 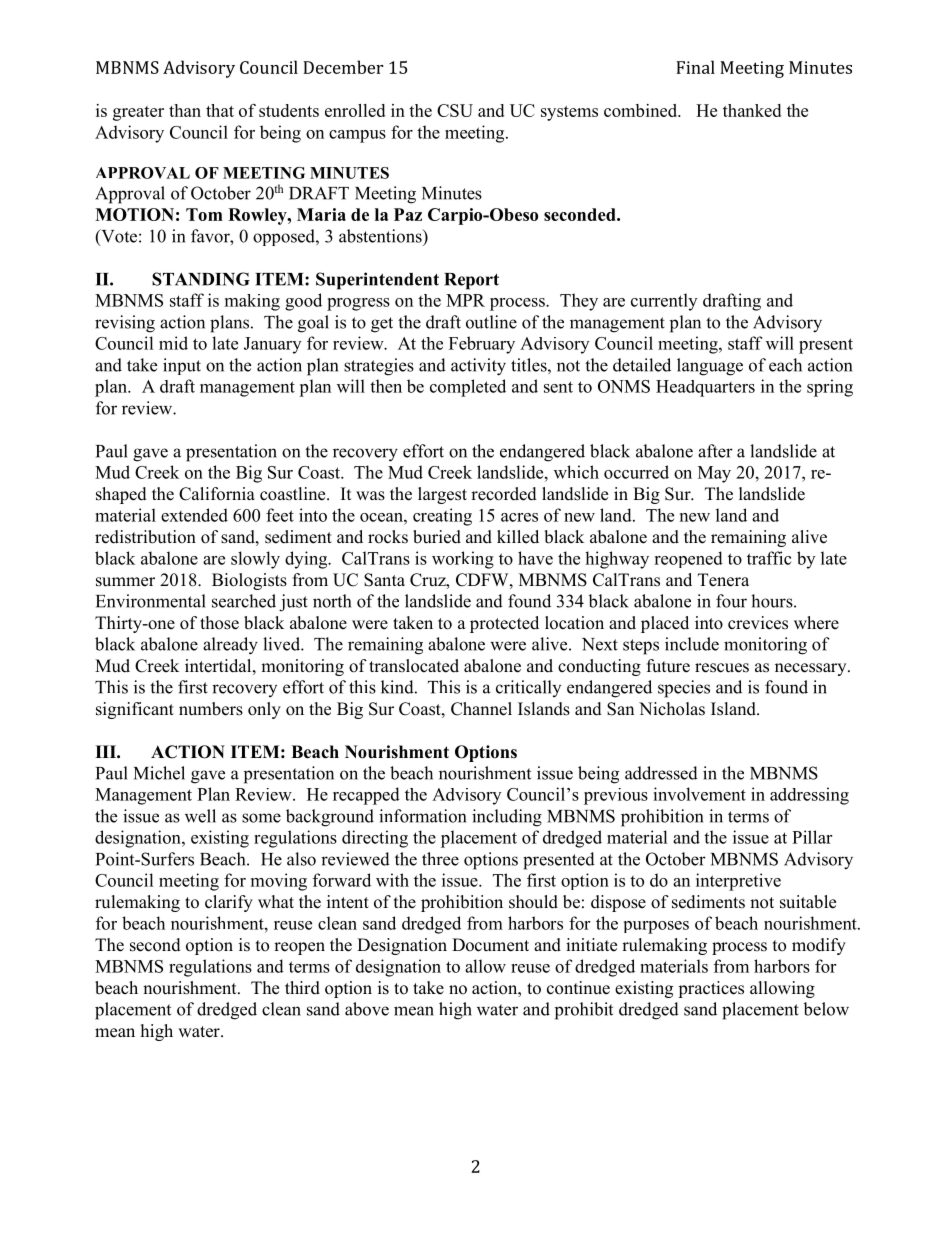 I want to click on numbers, so click(x=211, y=709).
